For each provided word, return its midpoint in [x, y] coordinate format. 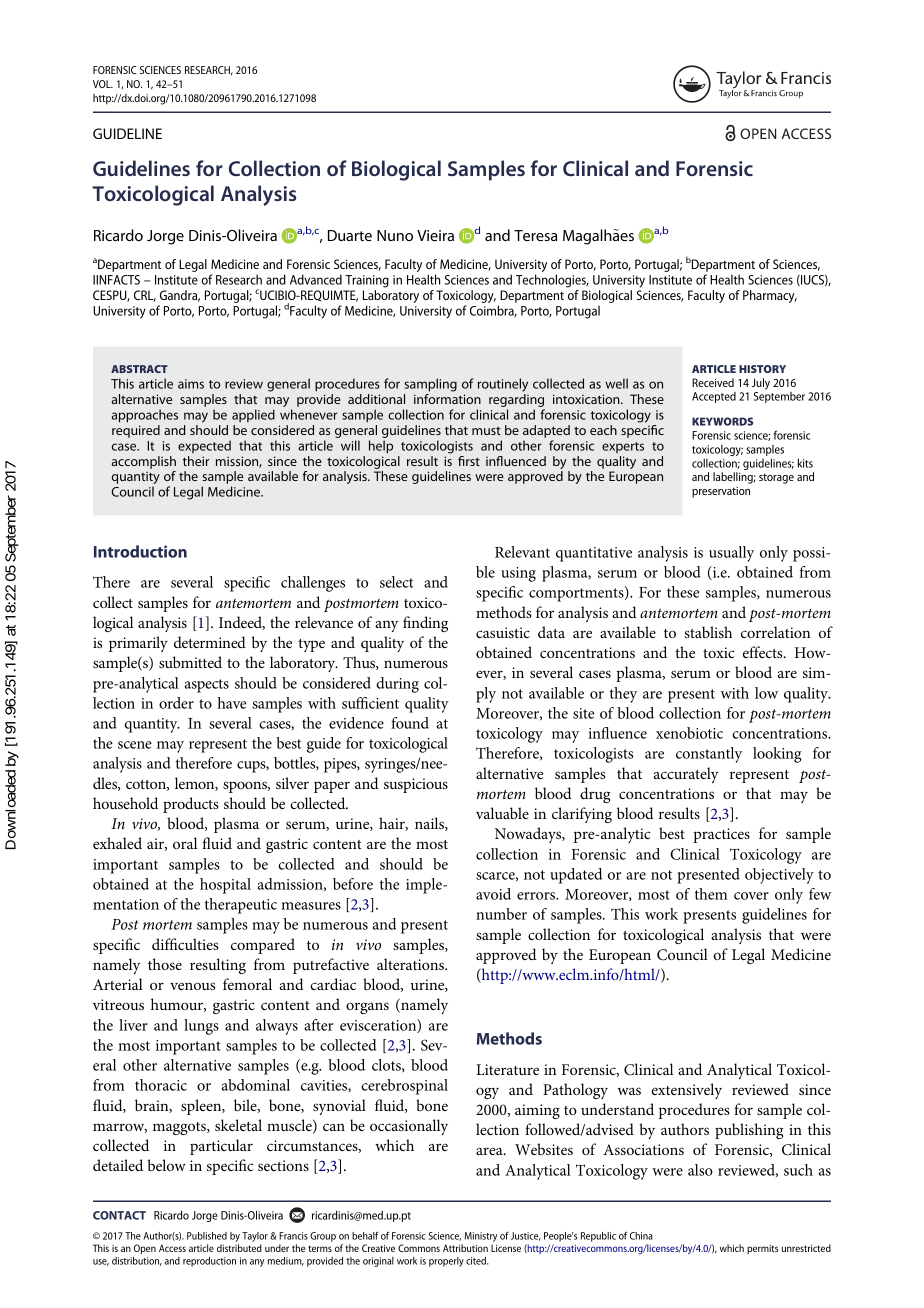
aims [191, 384]
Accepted [714, 397]
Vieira [435, 235]
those [165, 964]
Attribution [465, 1248]
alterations [412, 964]
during [397, 685]
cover [751, 896]
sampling [430, 385]
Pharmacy [770, 296]
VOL [103, 84]
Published [207, 1236]
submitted [190, 662]
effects [764, 652]
